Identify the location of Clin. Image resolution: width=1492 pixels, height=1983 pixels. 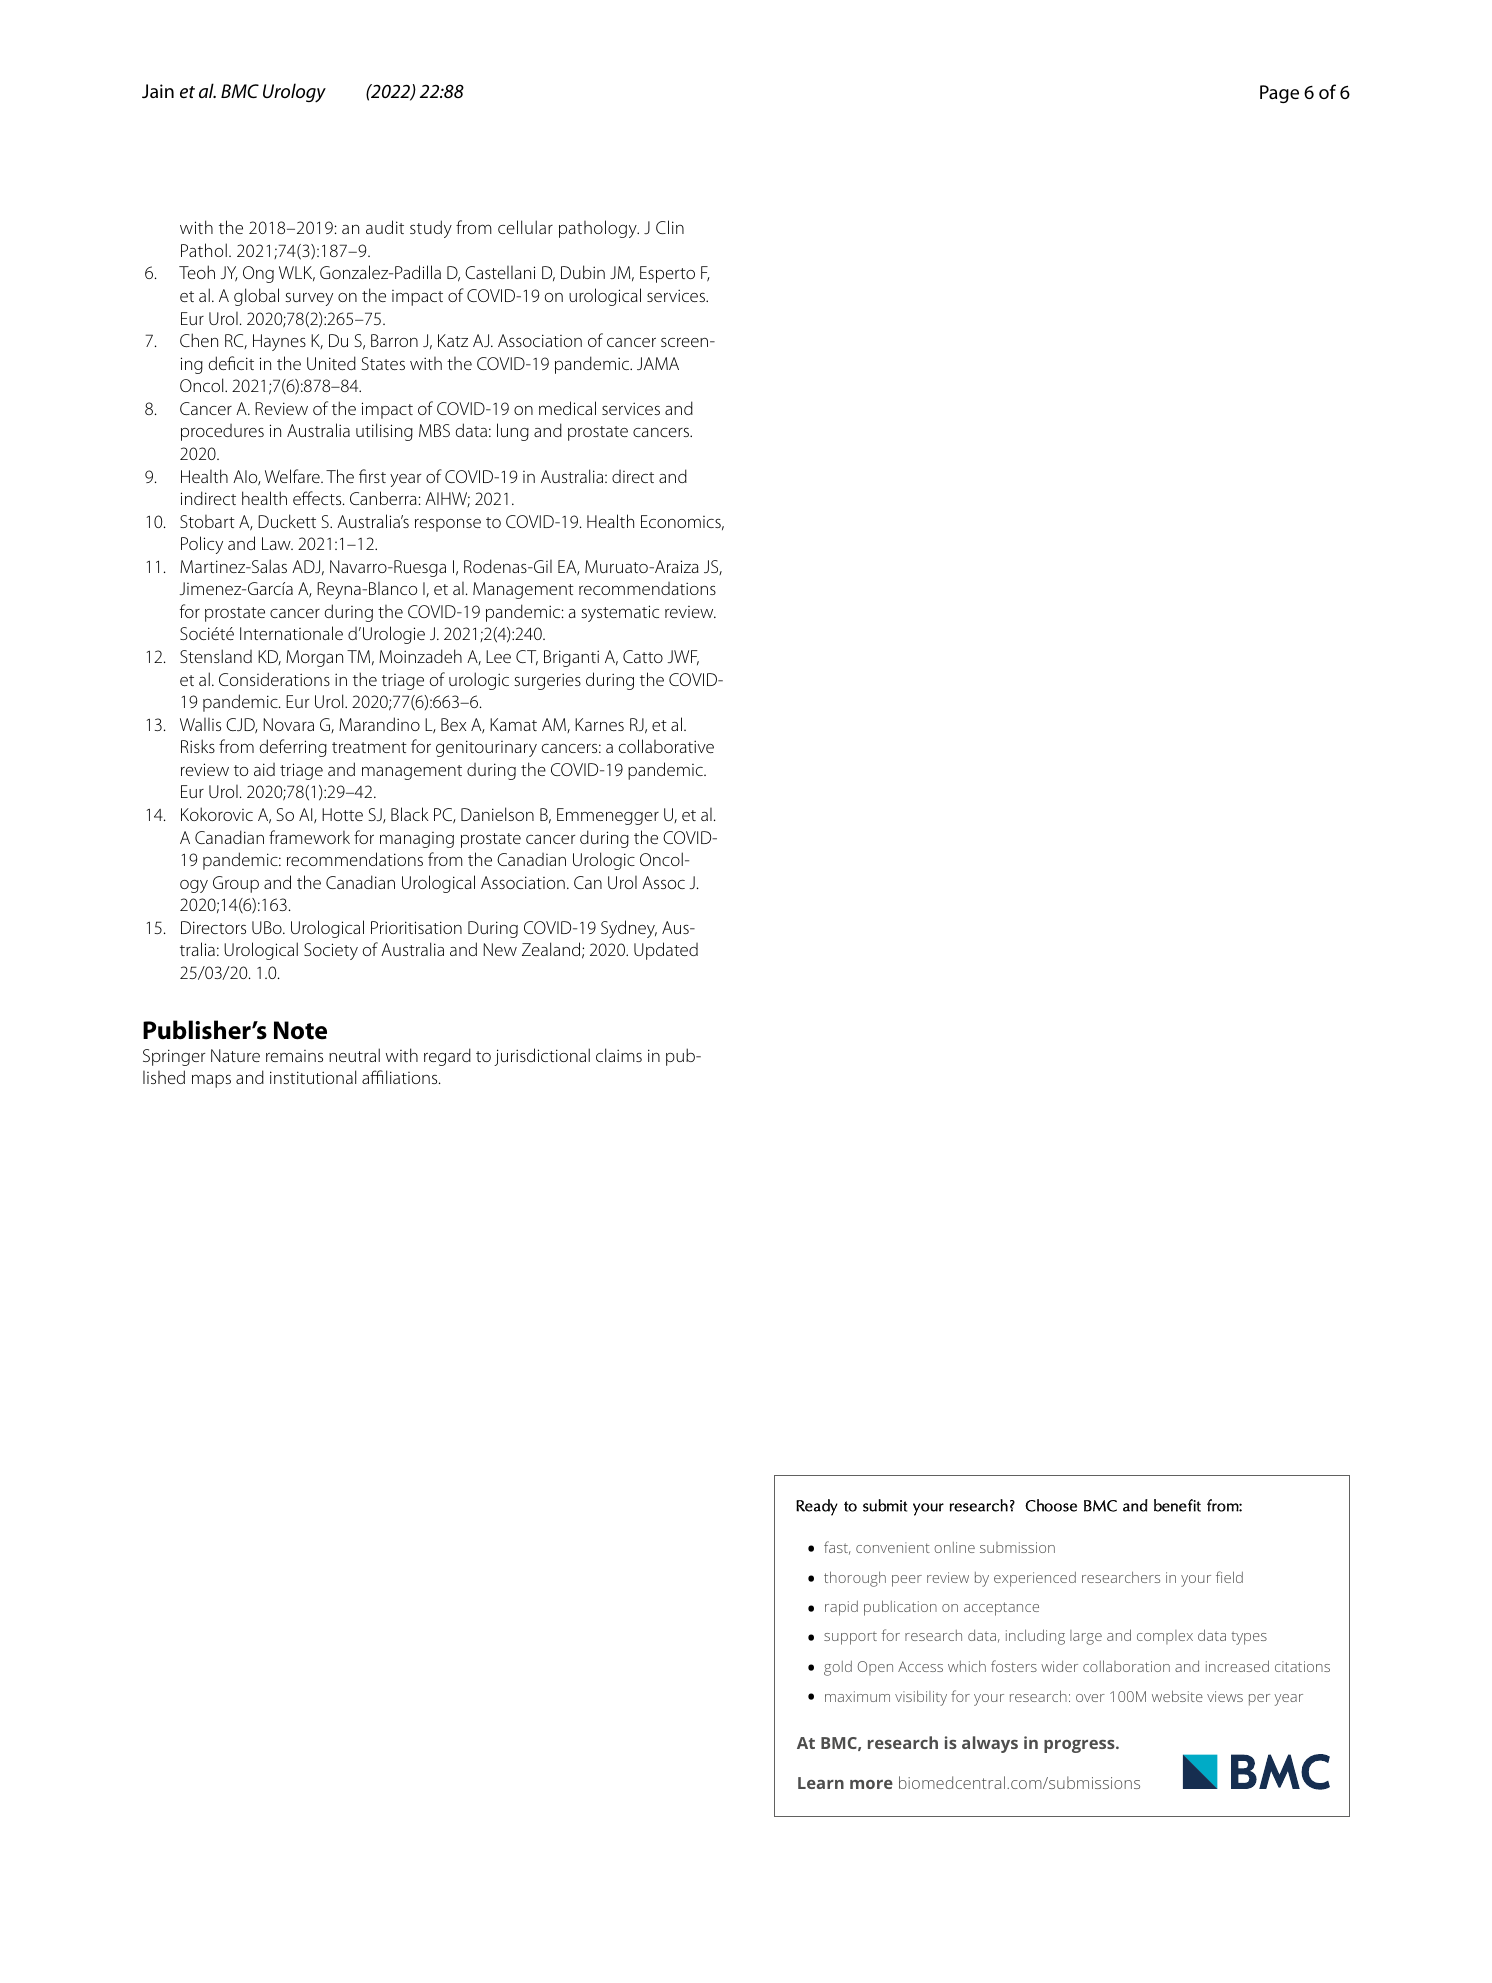
(670, 227).
